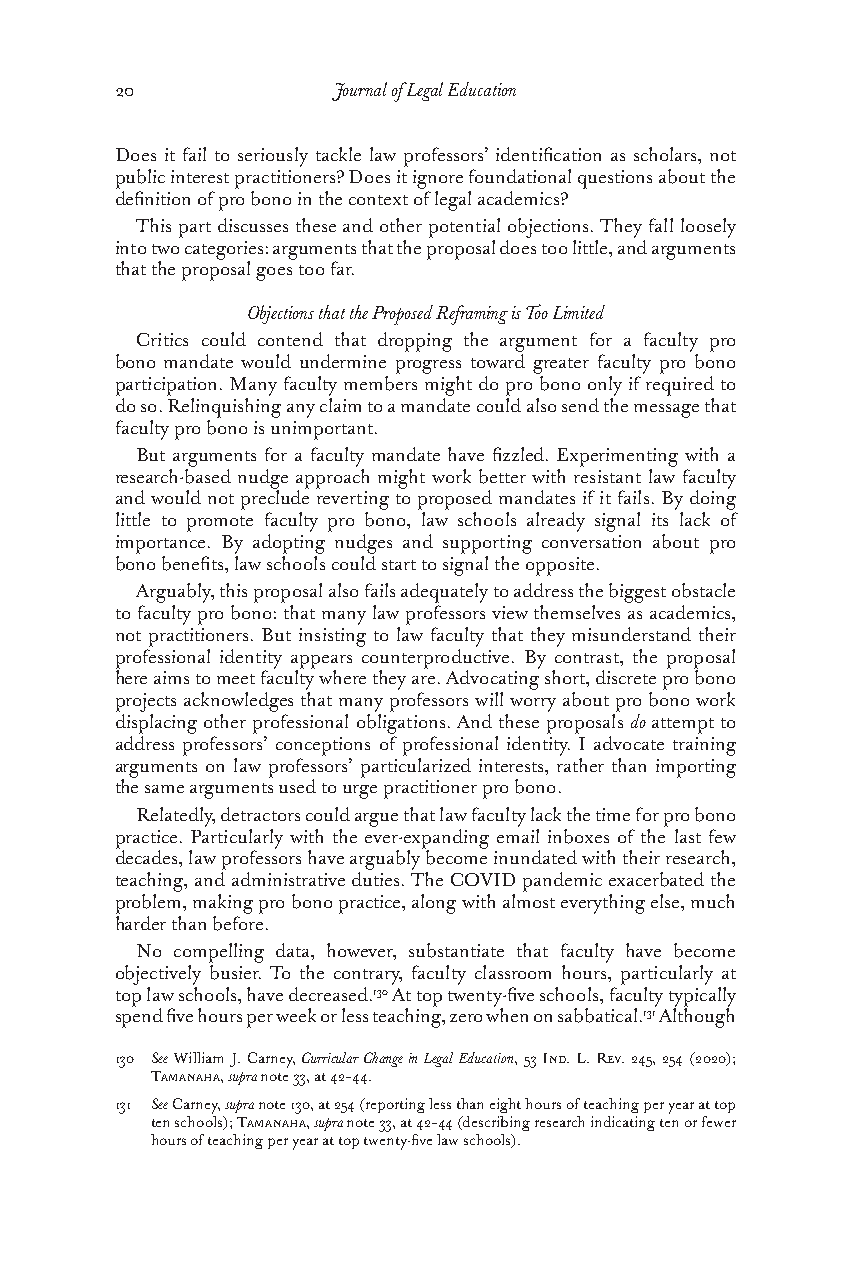  I want to click on scholars, so click(666, 154).
